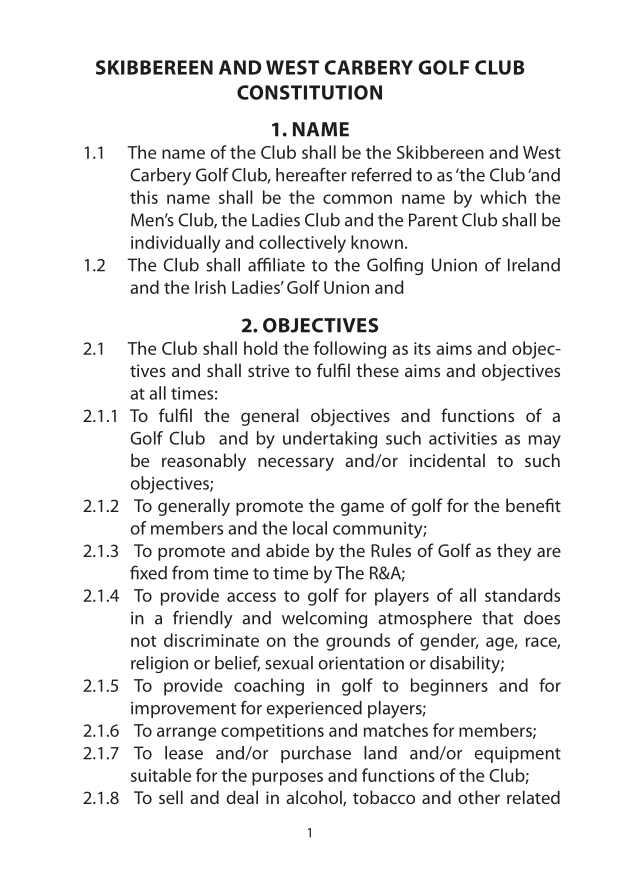 The image size is (620, 873). I want to click on from, so click(190, 573).
